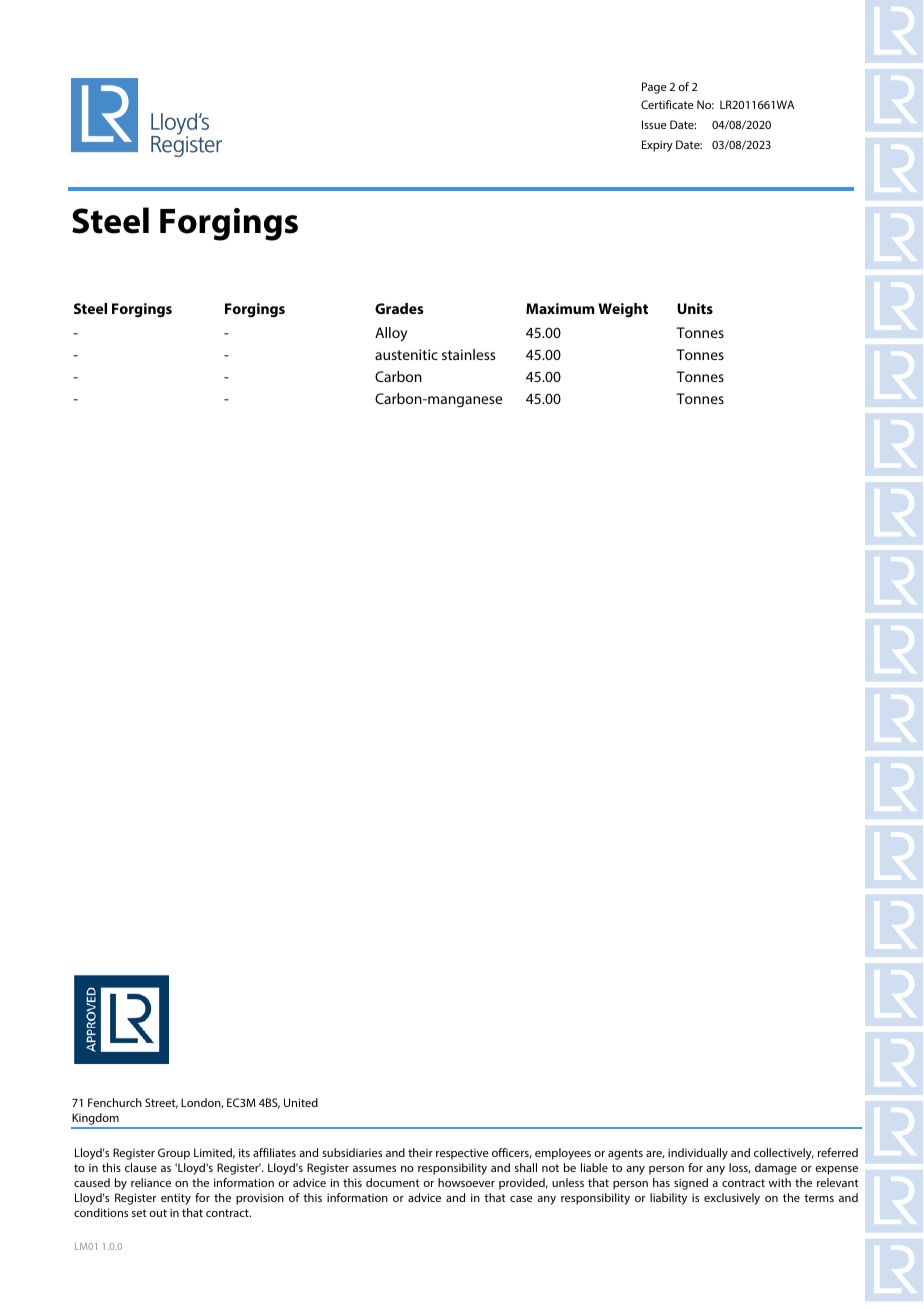  I want to click on Alloy, so click(391, 334).
